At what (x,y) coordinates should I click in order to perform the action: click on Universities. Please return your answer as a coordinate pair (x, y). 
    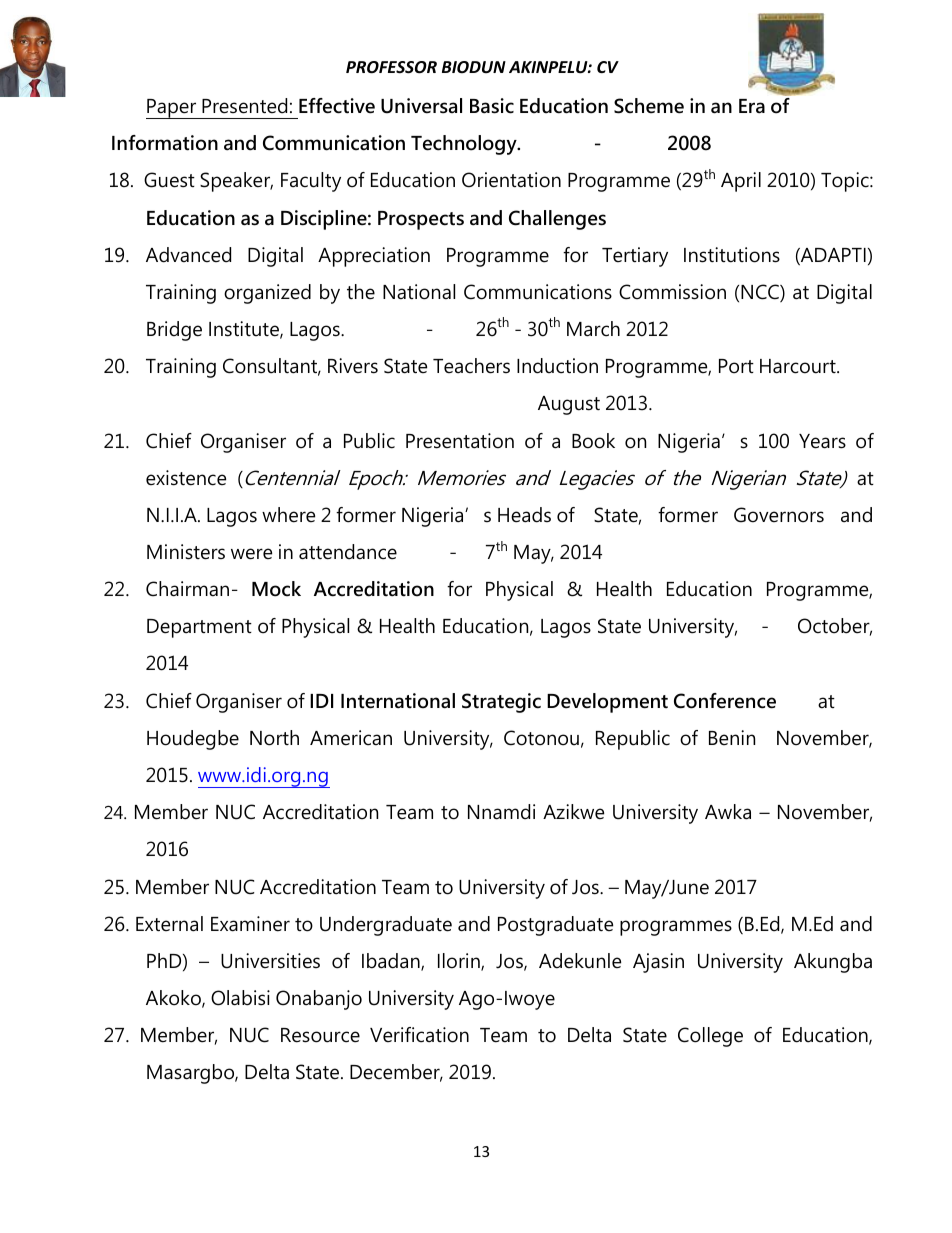
    Looking at the image, I should click on (270, 961).
